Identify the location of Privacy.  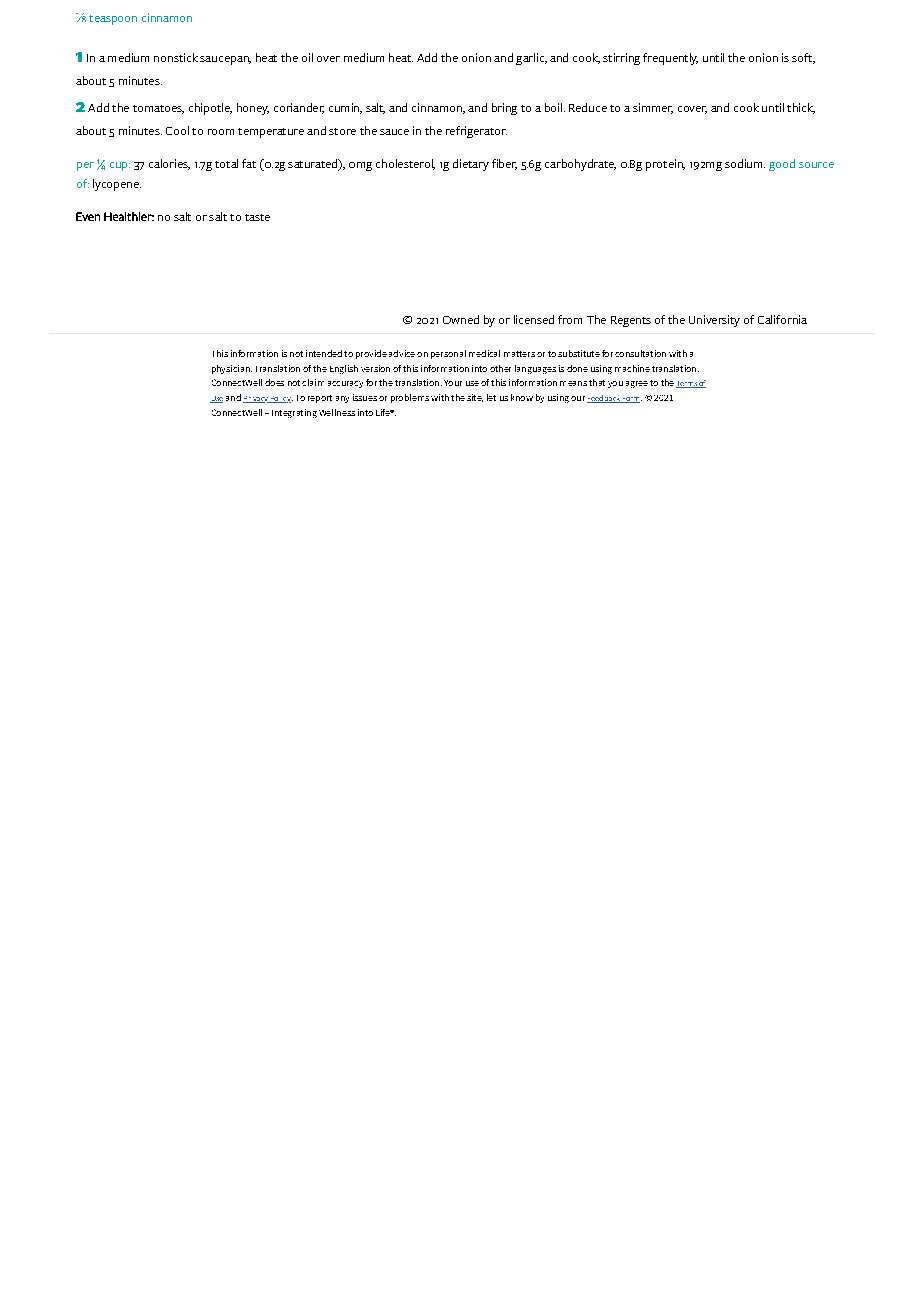
(256, 399).
